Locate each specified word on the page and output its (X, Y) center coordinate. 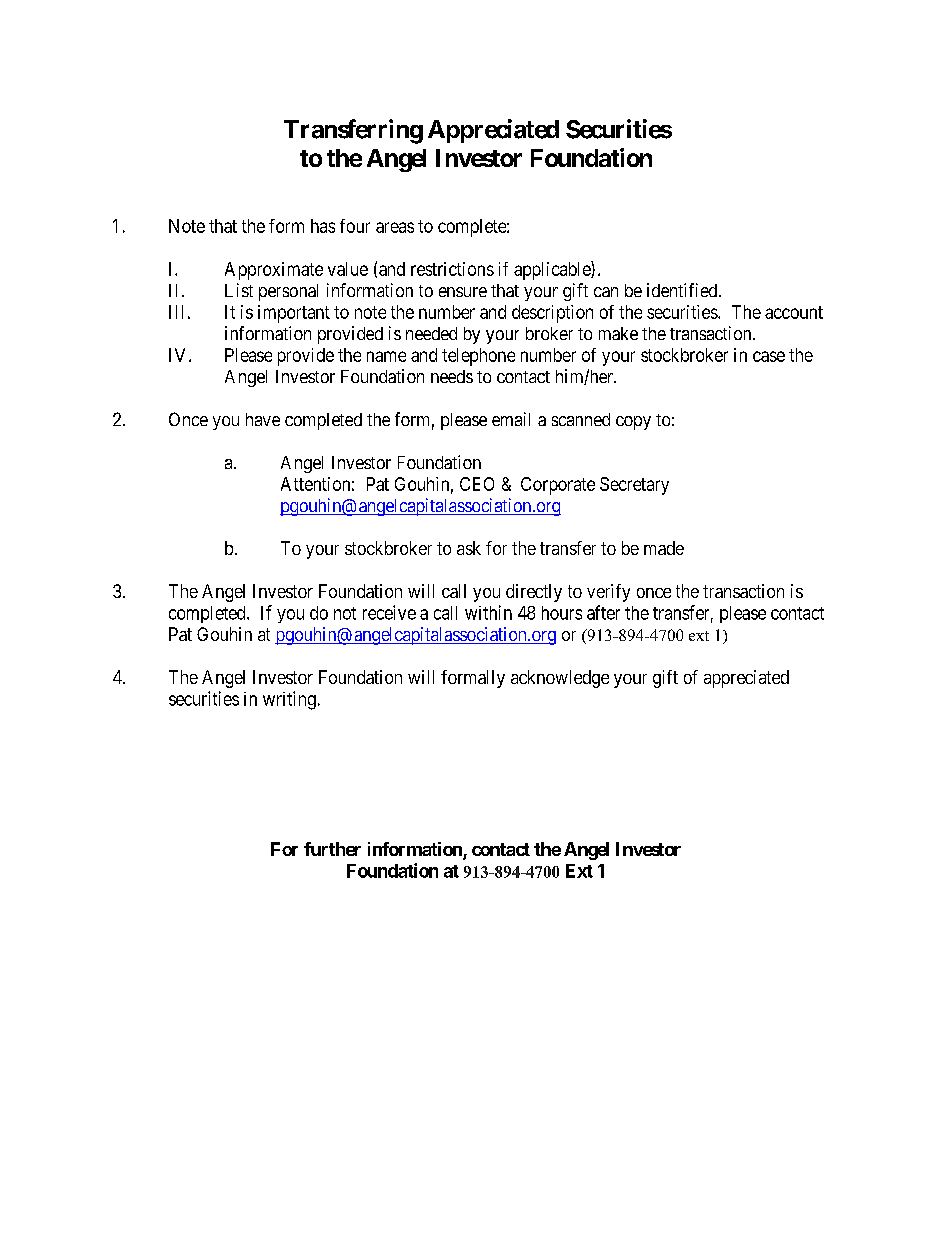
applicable (553, 270)
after (603, 612)
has (323, 226)
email (511, 419)
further (332, 849)
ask (469, 548)
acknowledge (560, 679)
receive (389, 612)
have (263, 419)
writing (289, 700)
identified (683, 290)
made (664, 548)
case (769, 356)
